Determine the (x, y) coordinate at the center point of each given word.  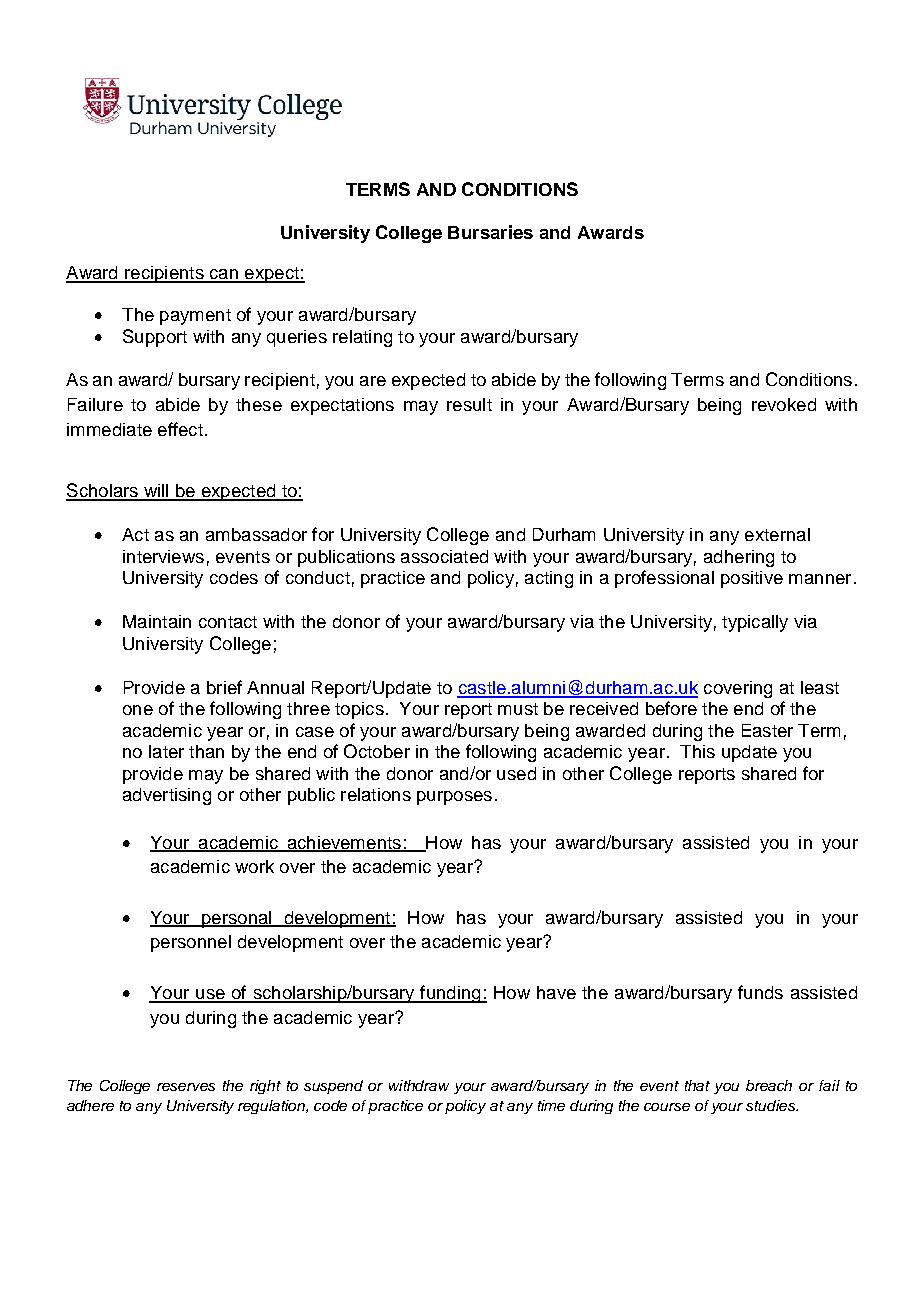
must (518, 709)
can (223, 275)
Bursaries (490, 232)
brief (224, 687)
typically (755, 623)
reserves (186, 1087)
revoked (784, 404)
